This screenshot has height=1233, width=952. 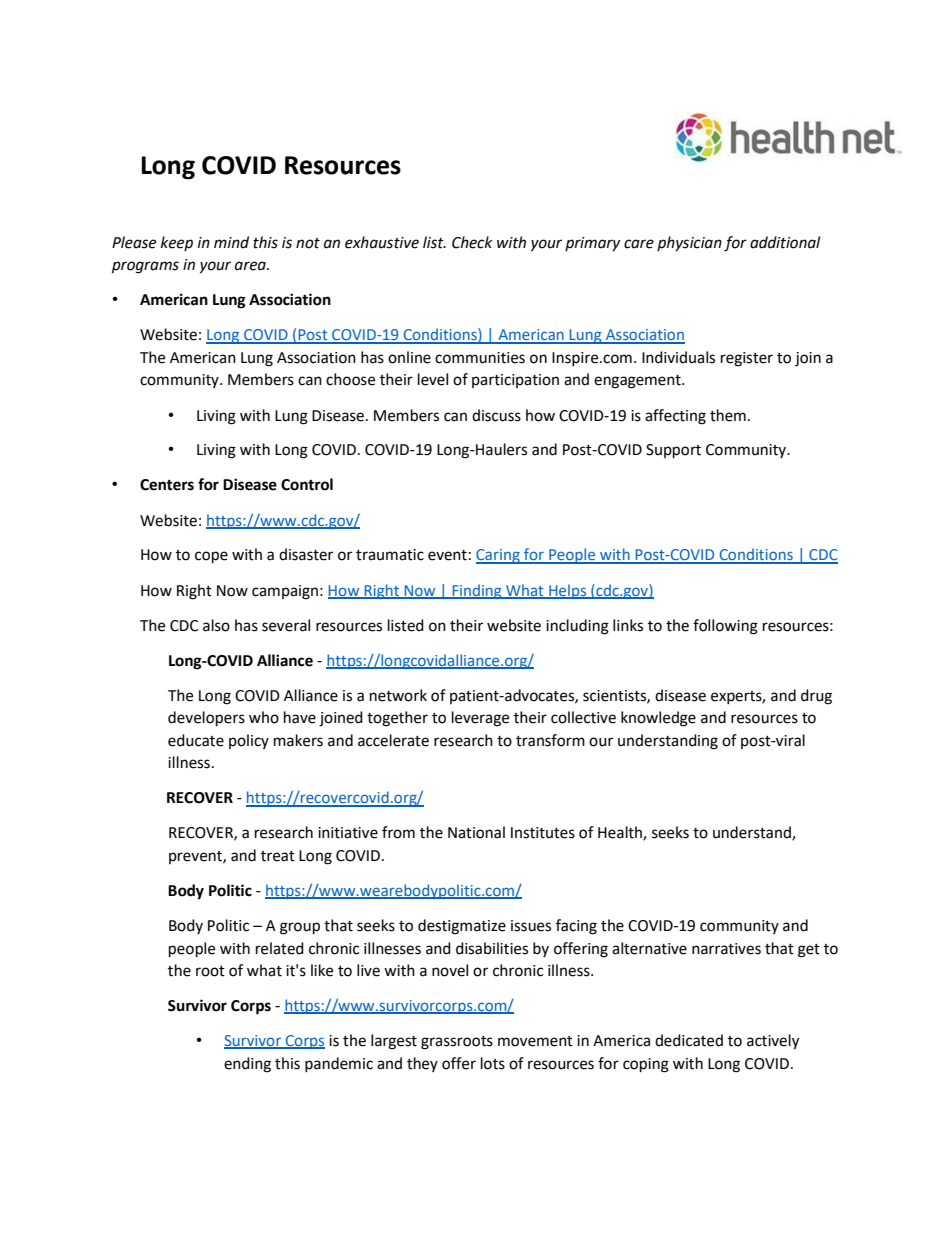 What do you see at coordinates (216, 625) in the screenshot?
I see `also` at bounding box center [216, 625].
